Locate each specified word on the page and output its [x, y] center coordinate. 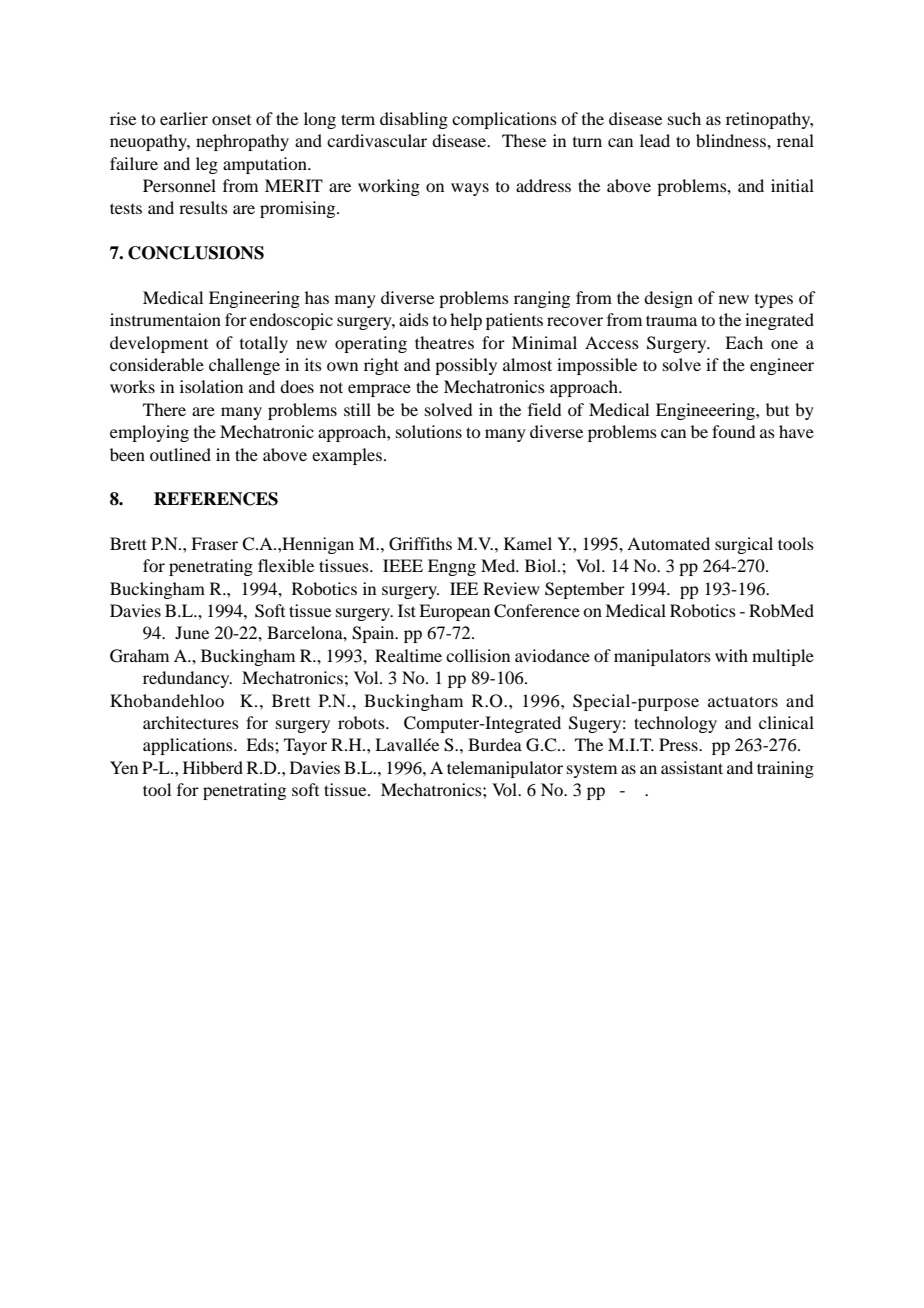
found [733, 431]
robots [362, 722]
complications [504, 120]
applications [189, 746]
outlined [180, 454]
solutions [429, 431]
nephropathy [242, 142]
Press [679, 744]
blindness [732, 140]
